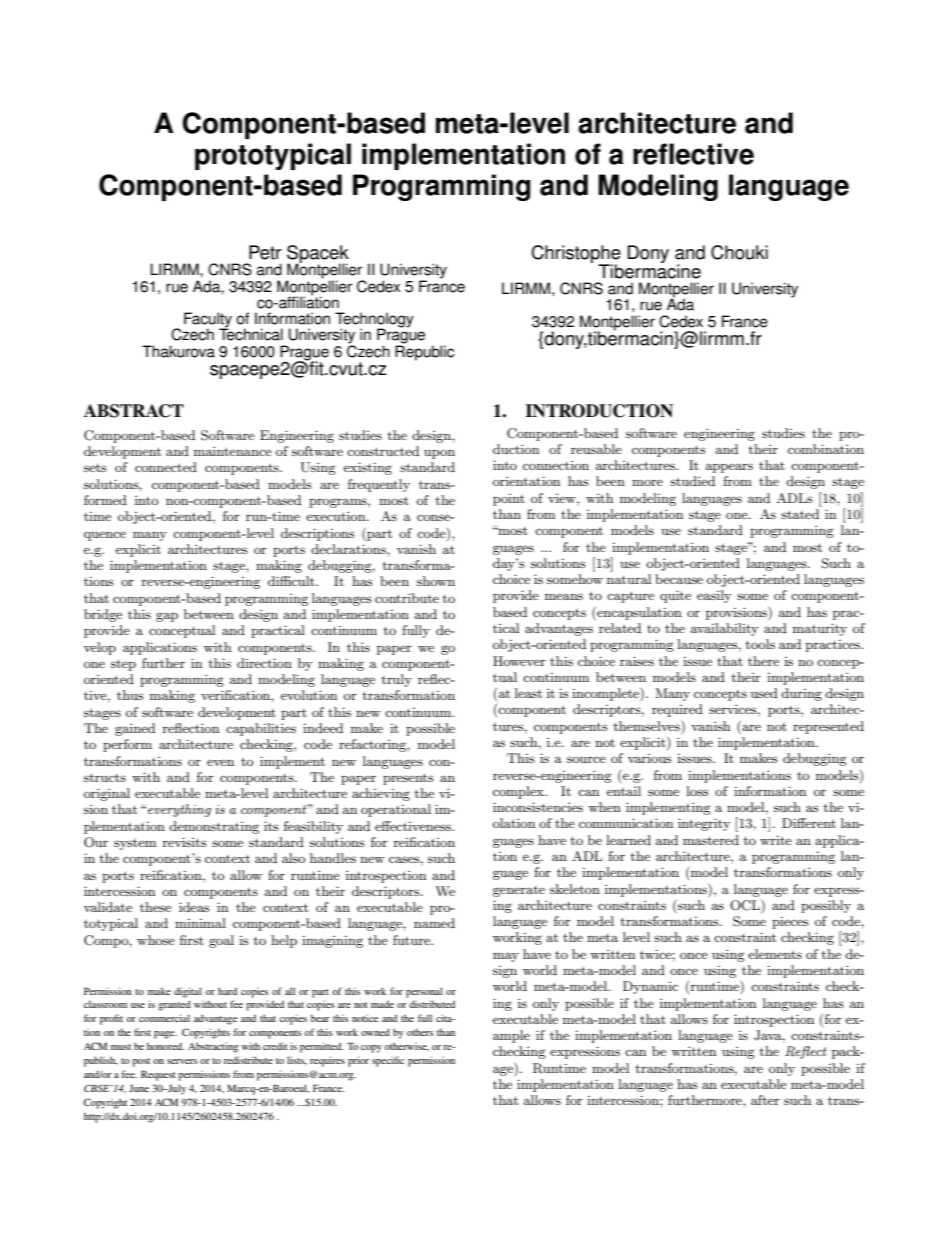 The image size is (952, 1233). I want to click on step, so click(123, 665).
